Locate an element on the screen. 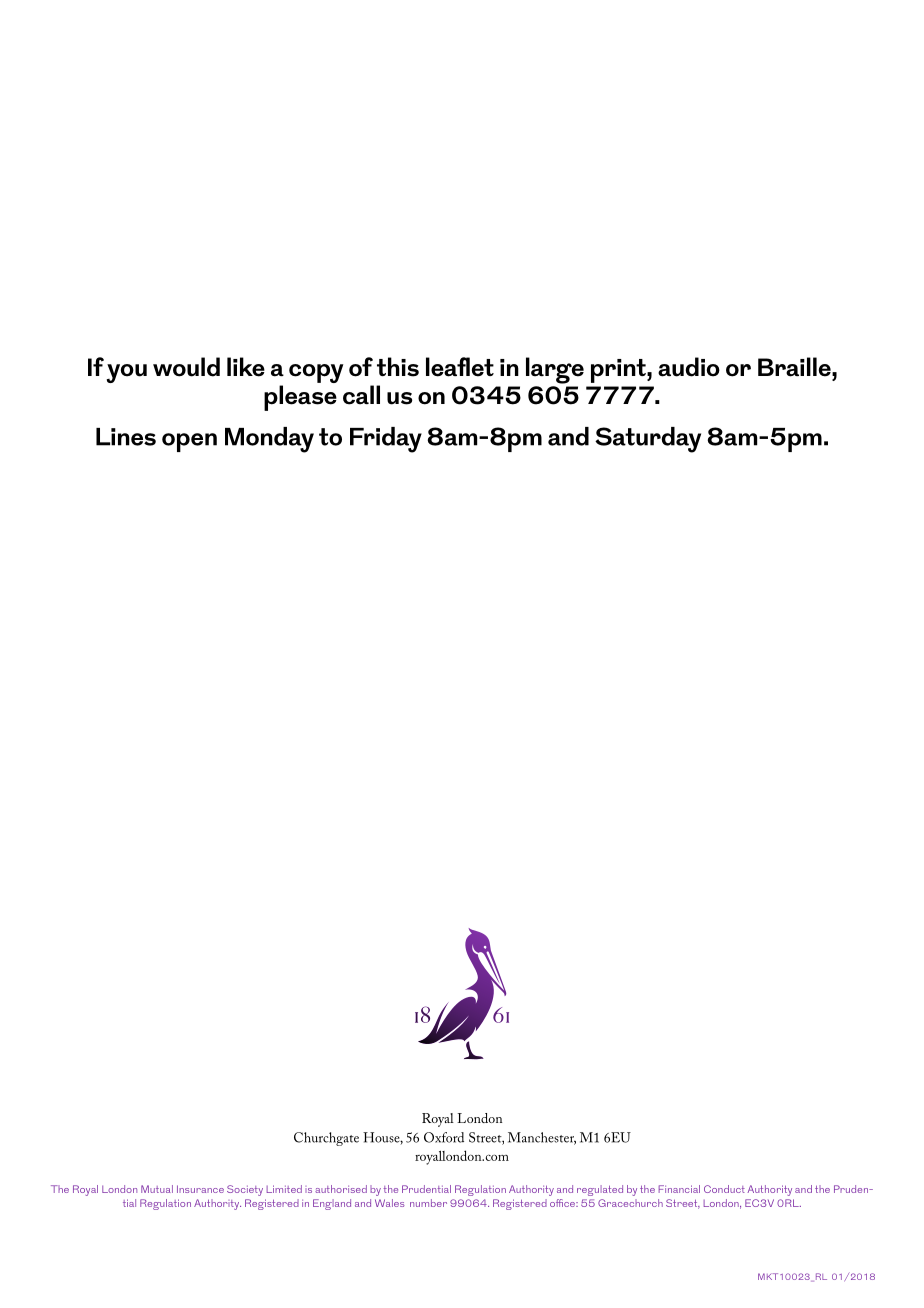 This screenshot has height=1308, width=924. Insurance is located at coordinates (200, 1189).
